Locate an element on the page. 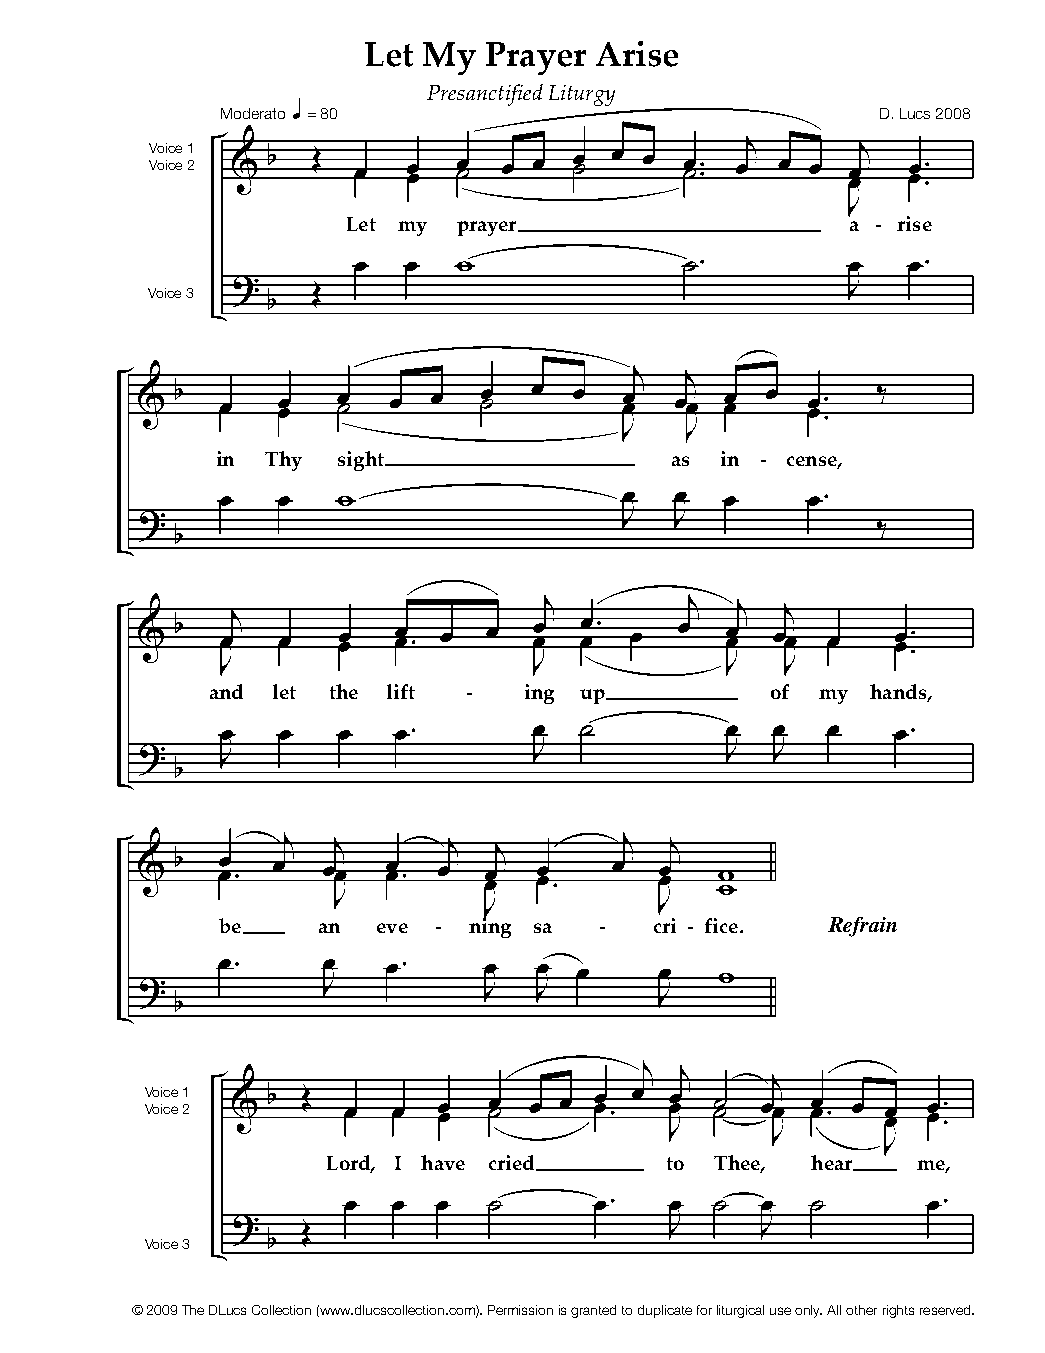 This page has width=1045, height=1353. ning is located at coordinates (490, 927).
